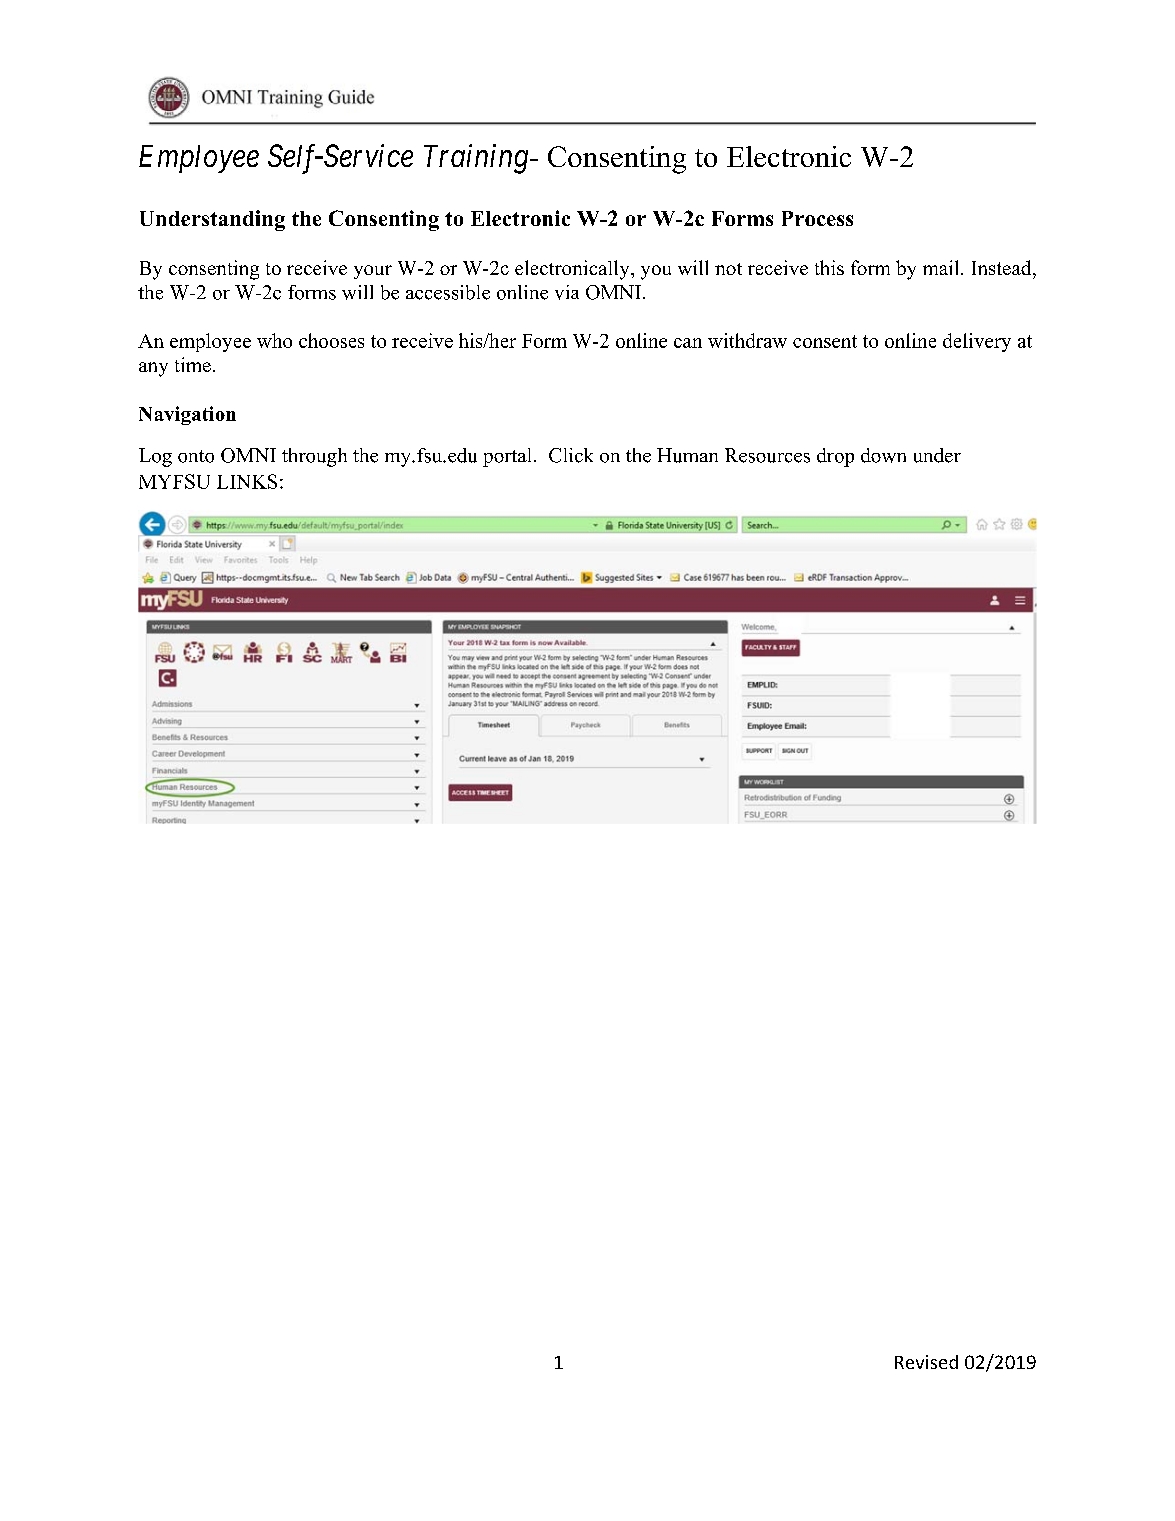  What do you see at coordinates (835, 457) in the image?
I see `drop` at bounding box center [835, 457].
